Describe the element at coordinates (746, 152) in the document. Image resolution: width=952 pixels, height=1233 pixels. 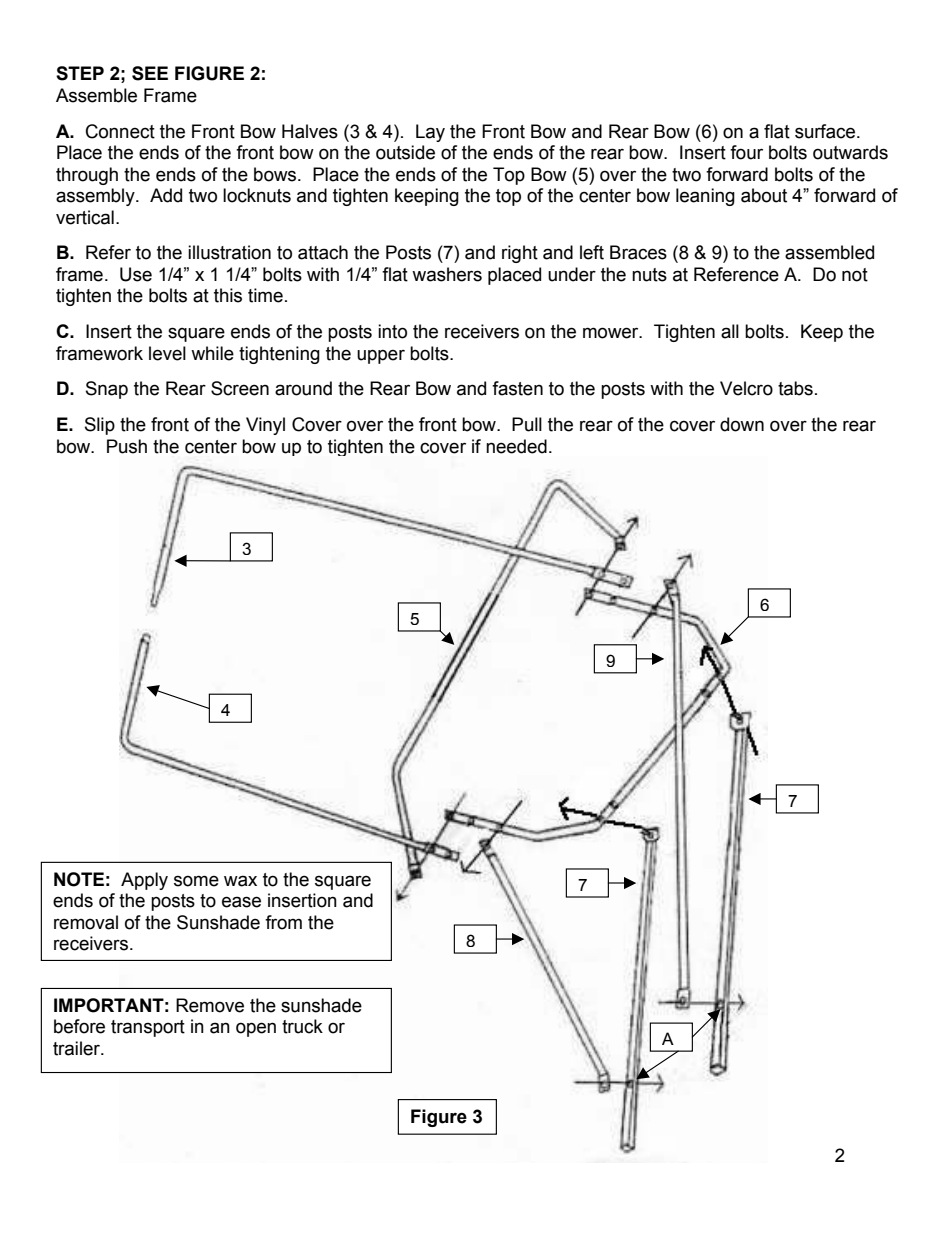
I see `four` at that location.
